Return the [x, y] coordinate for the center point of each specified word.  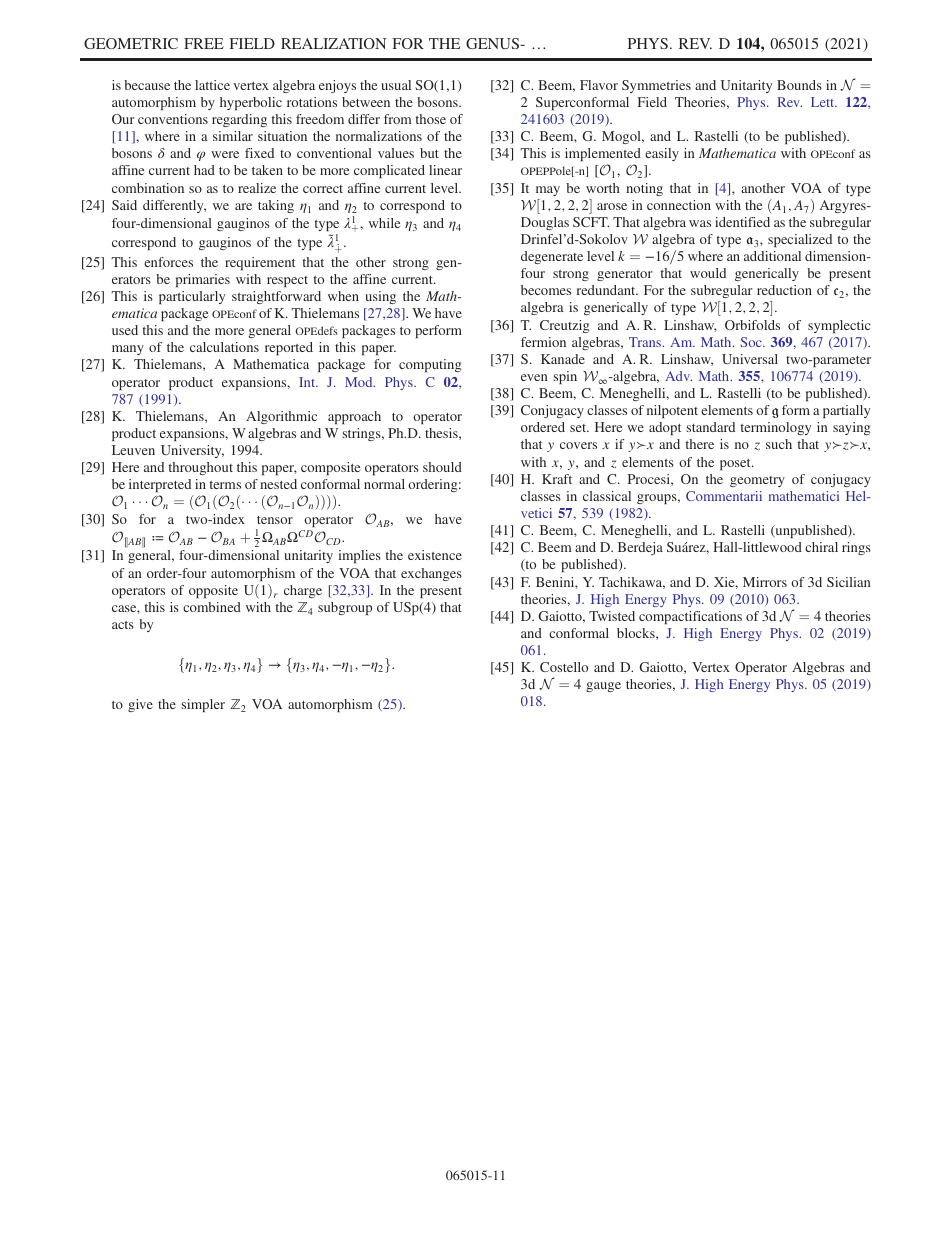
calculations [224, 347]
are [243, 206]
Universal [750, 359]
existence [435, 555]
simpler [203, 705]
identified [742, 222]
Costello [564, 667]
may [548, 191]
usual [396, 85]
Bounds [799, 85]
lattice [212, 85]
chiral [821, 547]
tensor [275, 520]
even [534, 377]
